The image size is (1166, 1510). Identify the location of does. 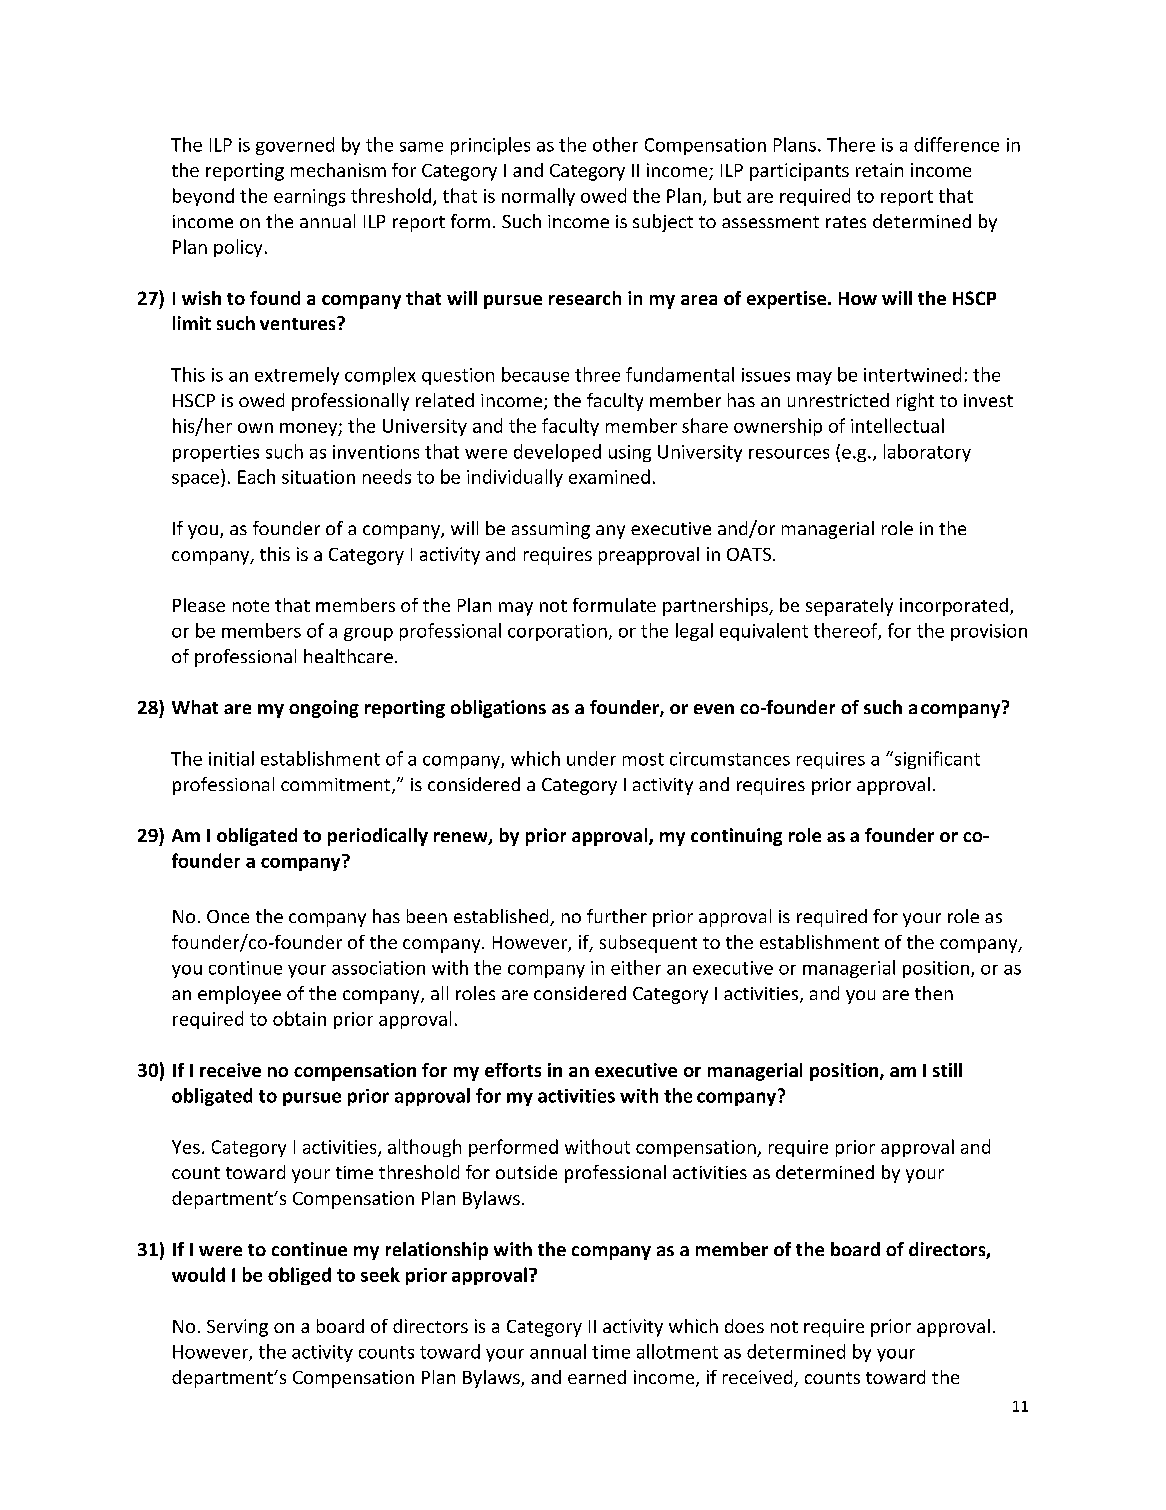
(744, 1326).
